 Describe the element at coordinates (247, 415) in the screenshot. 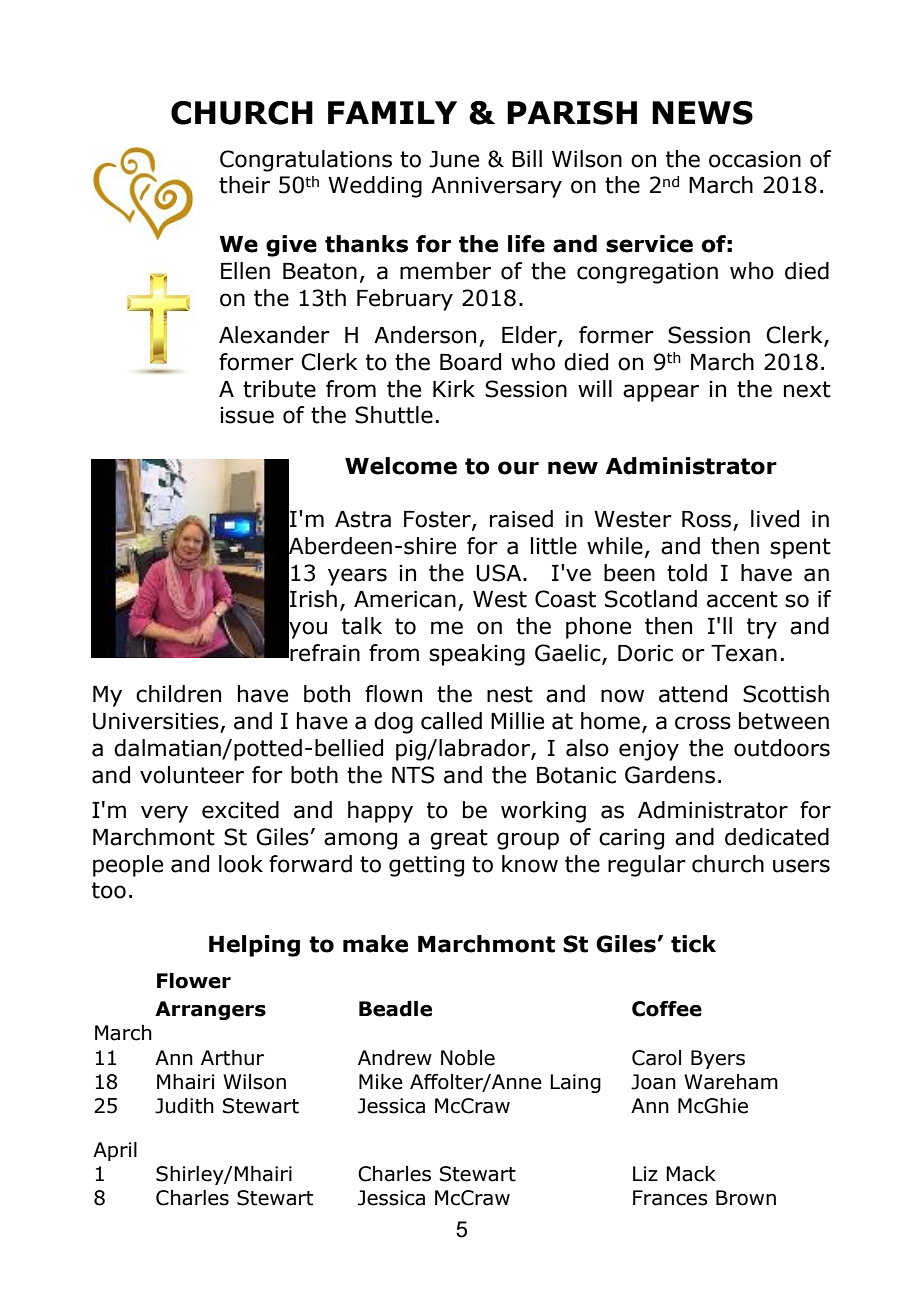

I see `issue` at that location.
